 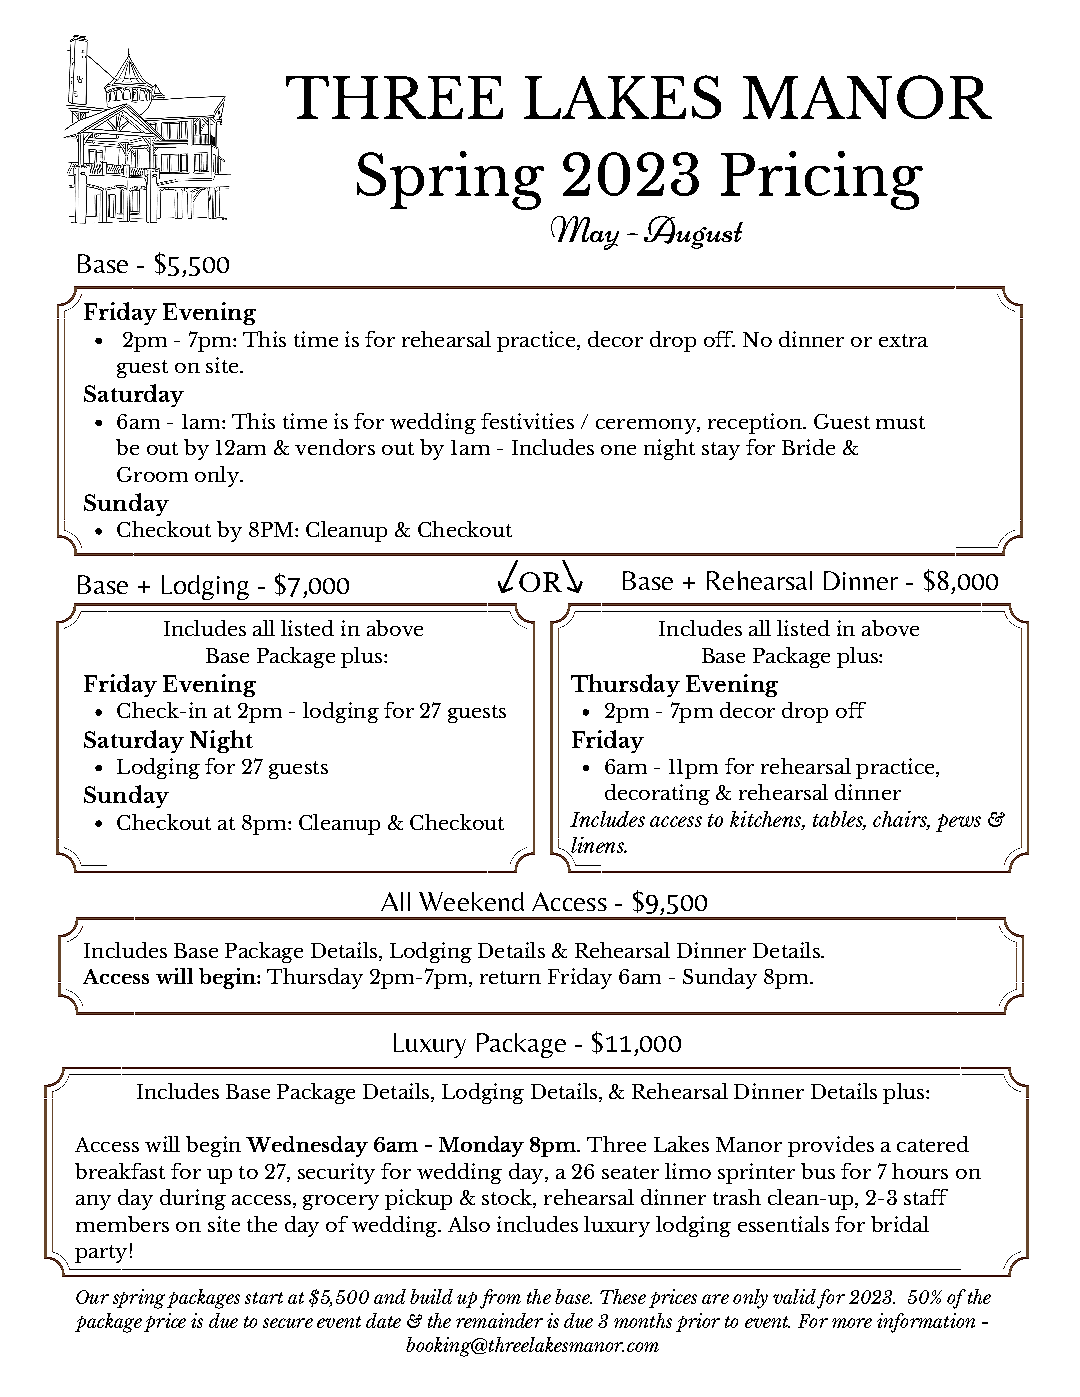 What do you see at coordinates (597, 846) in the screenshot?
I see `linens` at bounding box center [597, 846].
